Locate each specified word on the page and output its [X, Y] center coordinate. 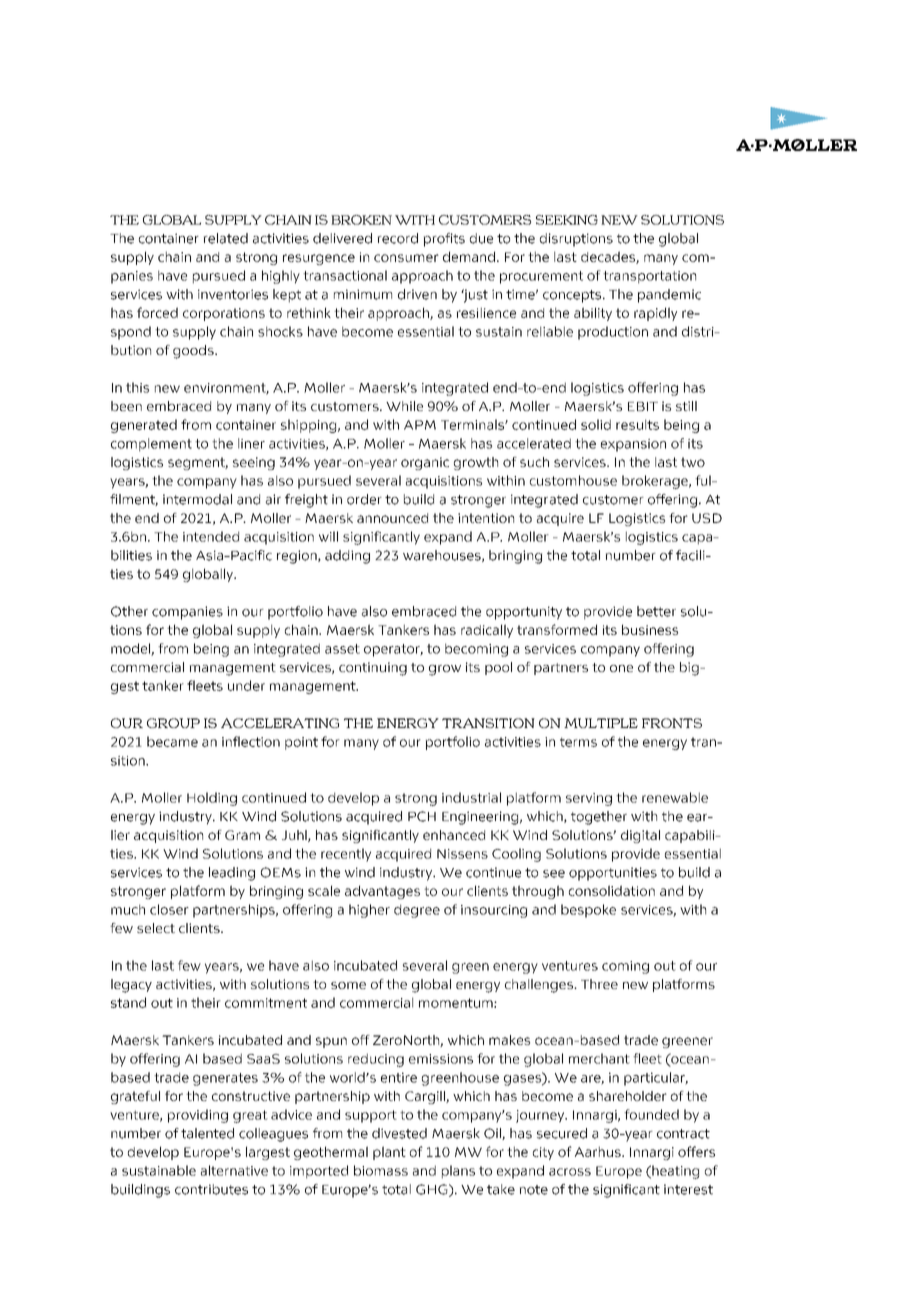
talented [207, 1133]
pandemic [669, 296]
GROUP [173, 723]
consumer [406, 258]
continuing [373, 669]
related [226, 238]
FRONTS [672, 723]
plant [389, 1153]
